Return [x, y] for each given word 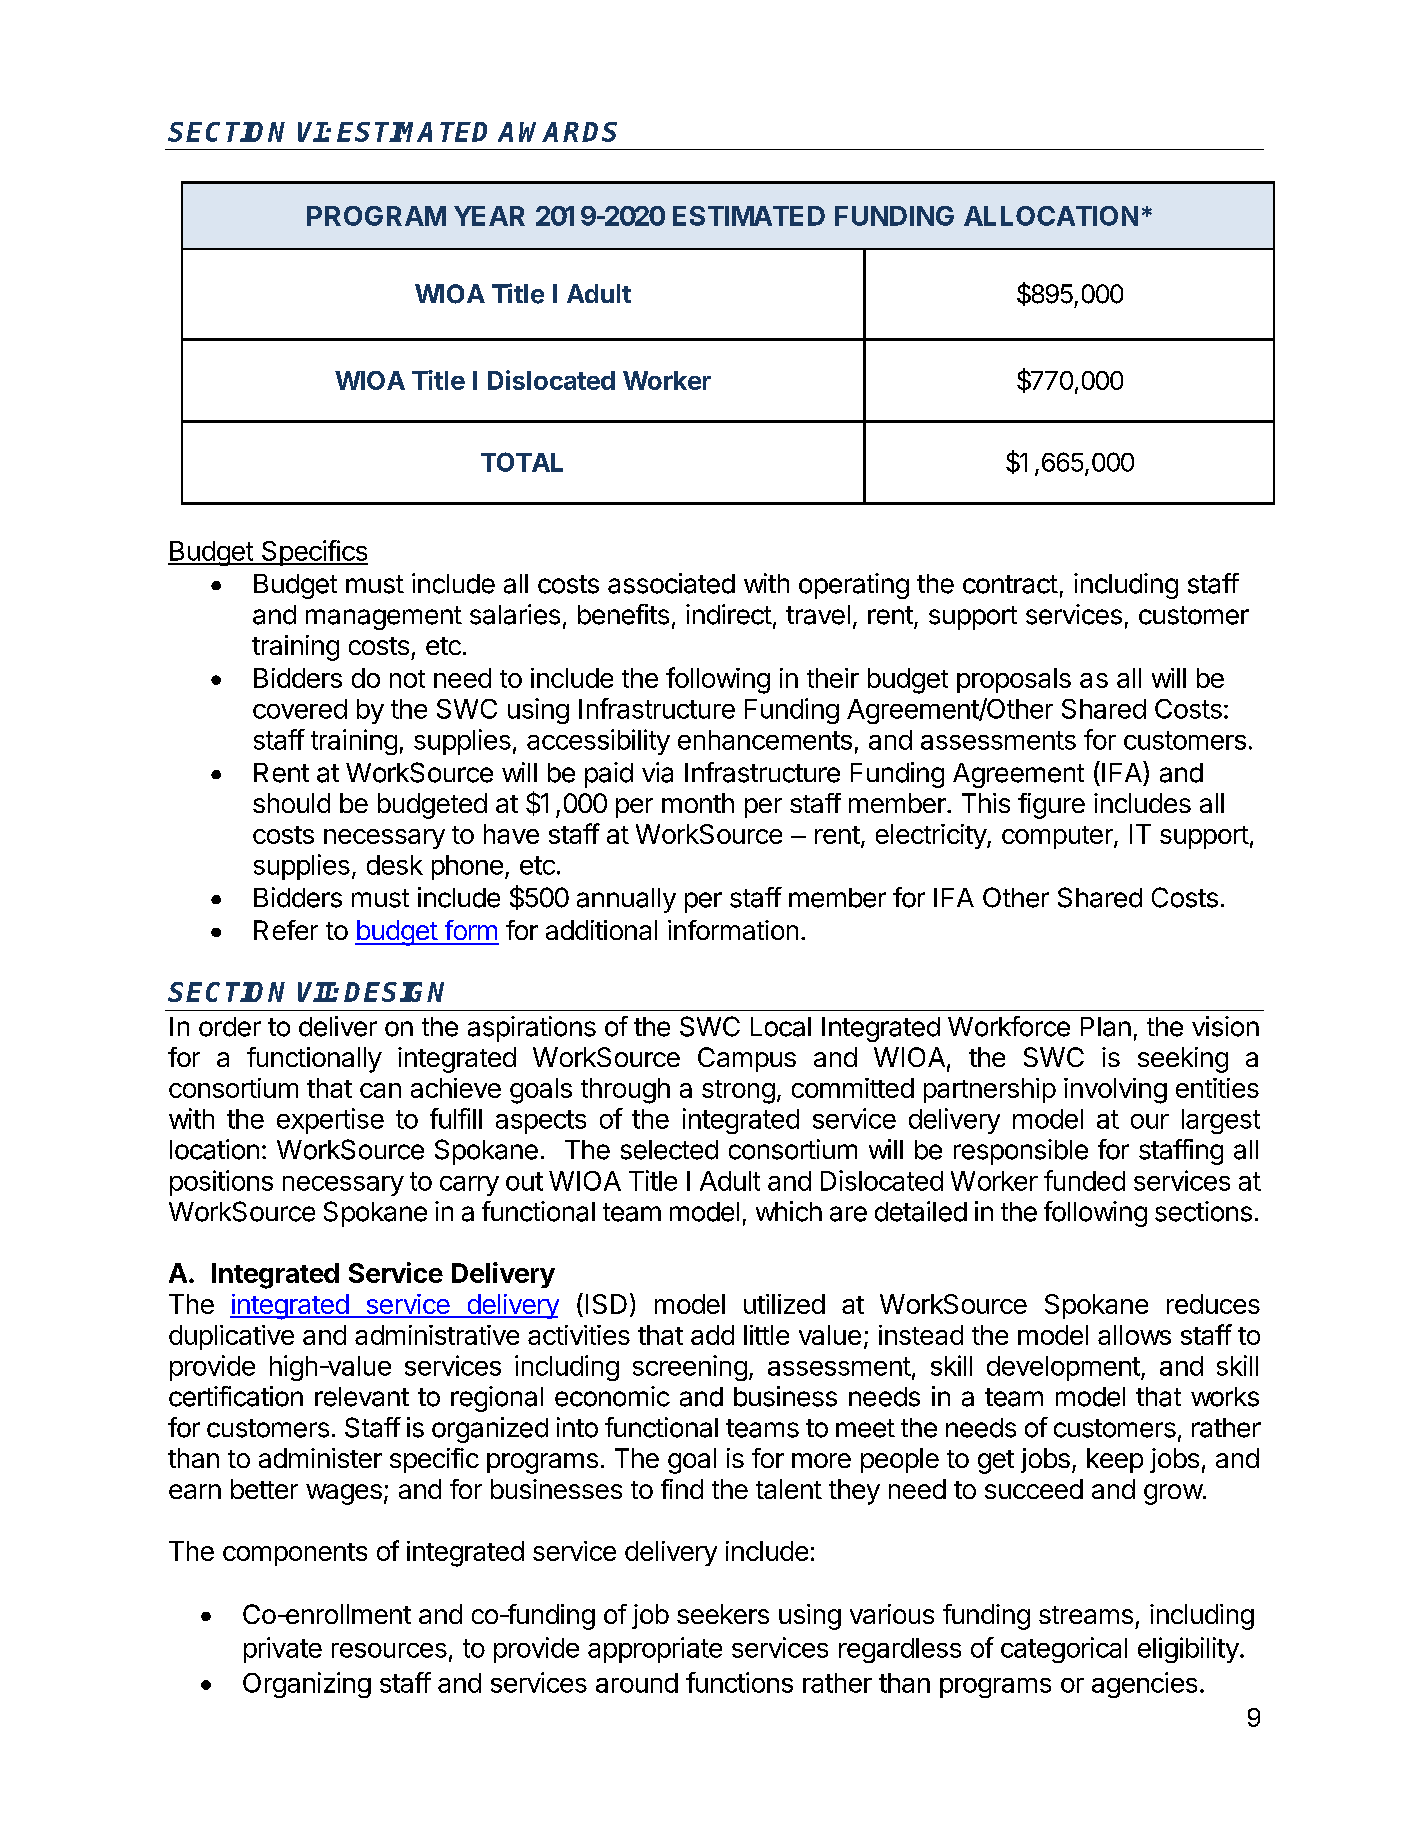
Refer [286, 930]
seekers [723, 1614]
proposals [1014, 680]
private [283, 1650]
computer [1058, 837]
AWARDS [557, 132]
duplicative [231, 1337]
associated [671, 583]
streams [1086, 1615]
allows [1134, 1335]
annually [626, 900]
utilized [784, 1304]
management [384, 618]
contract [1010, 584]
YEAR [489, 216]
